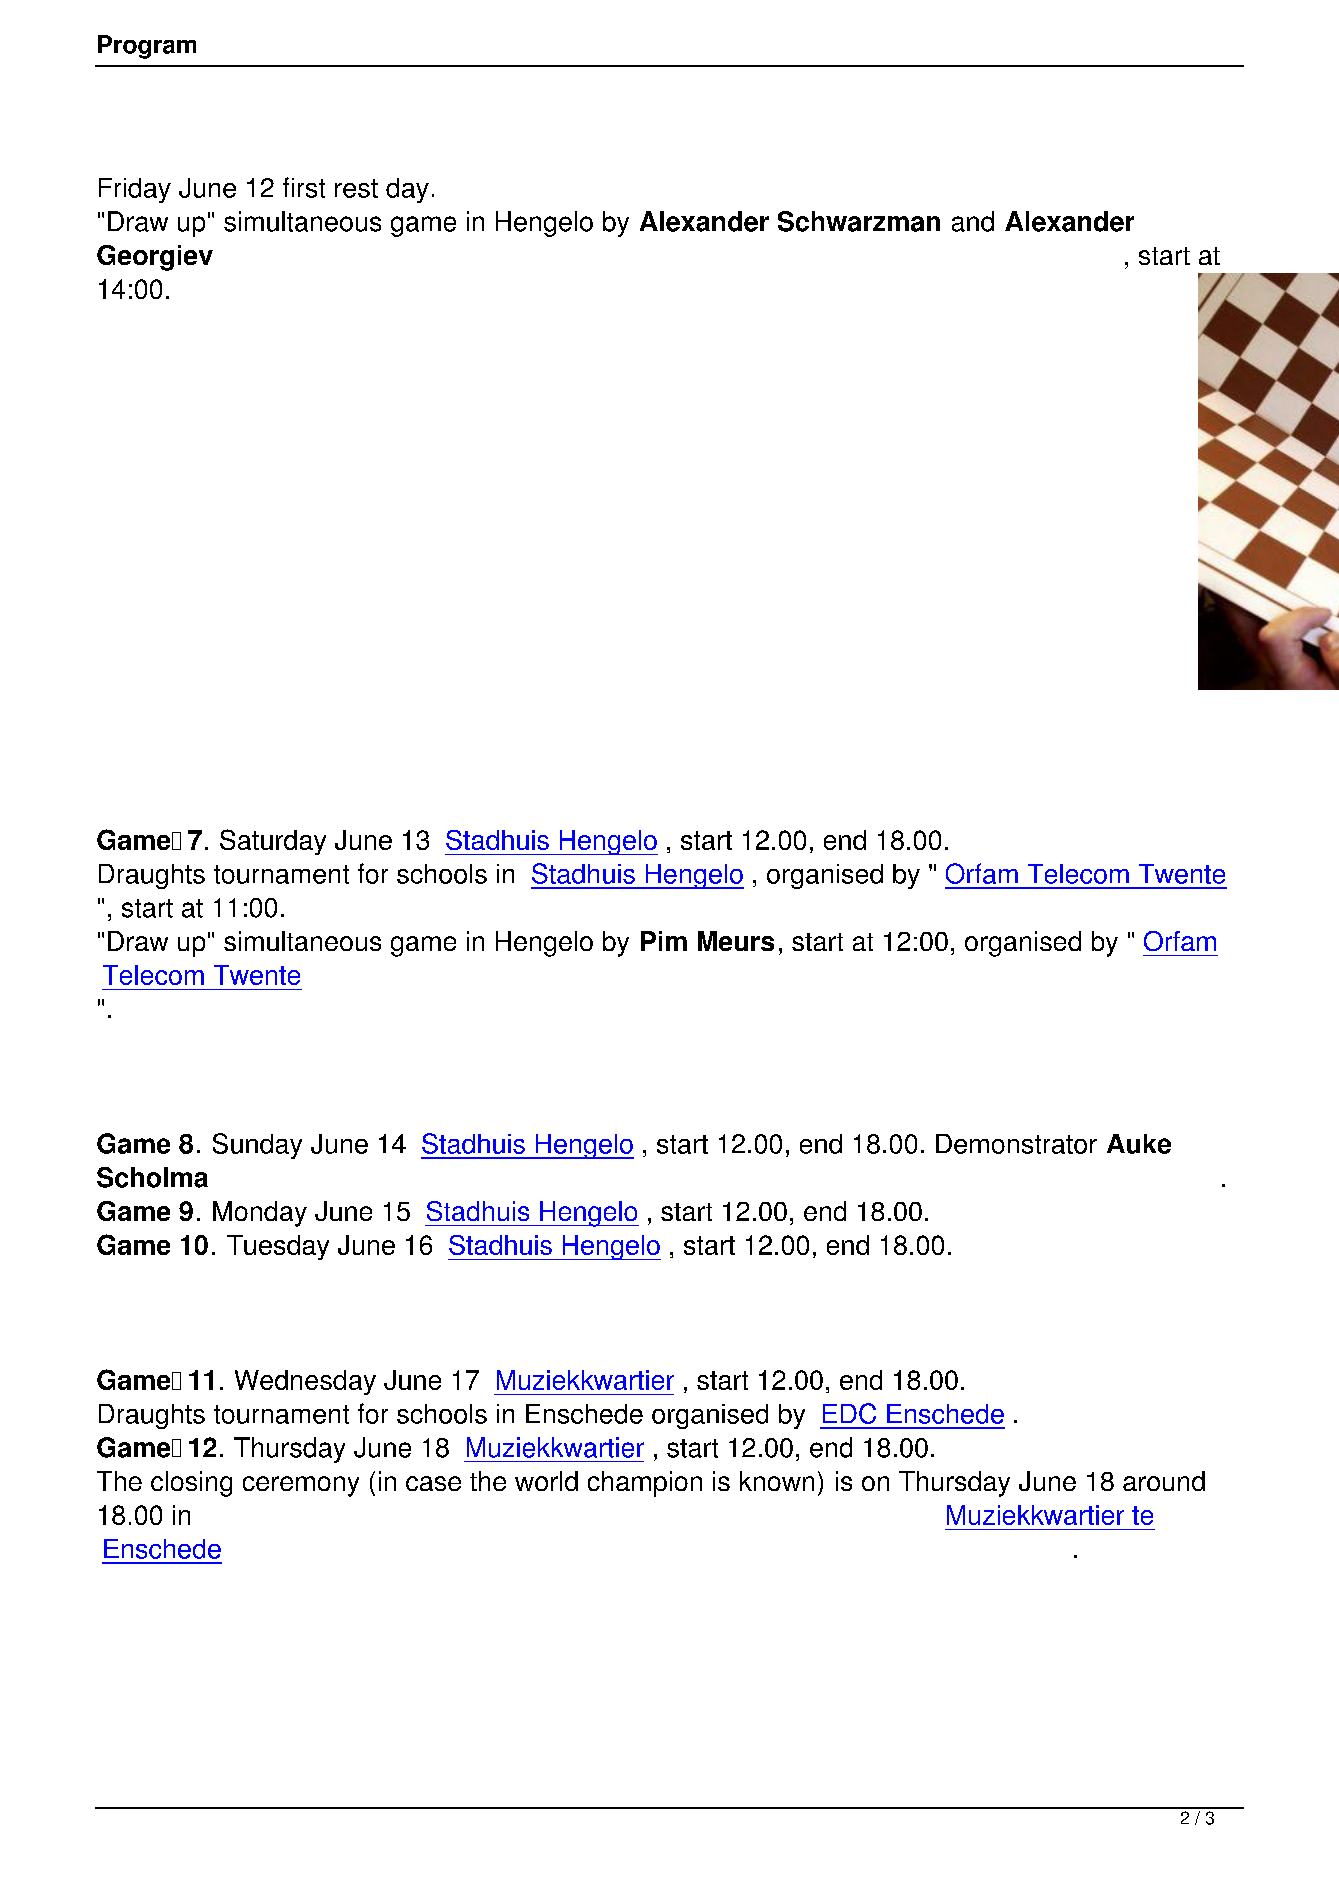 Image resolution: width=1339 pixels, height=1894 pixels. What do you see at coordinates (147, 47) in the image?
I see `Program` at bounding box center [147, 47].
